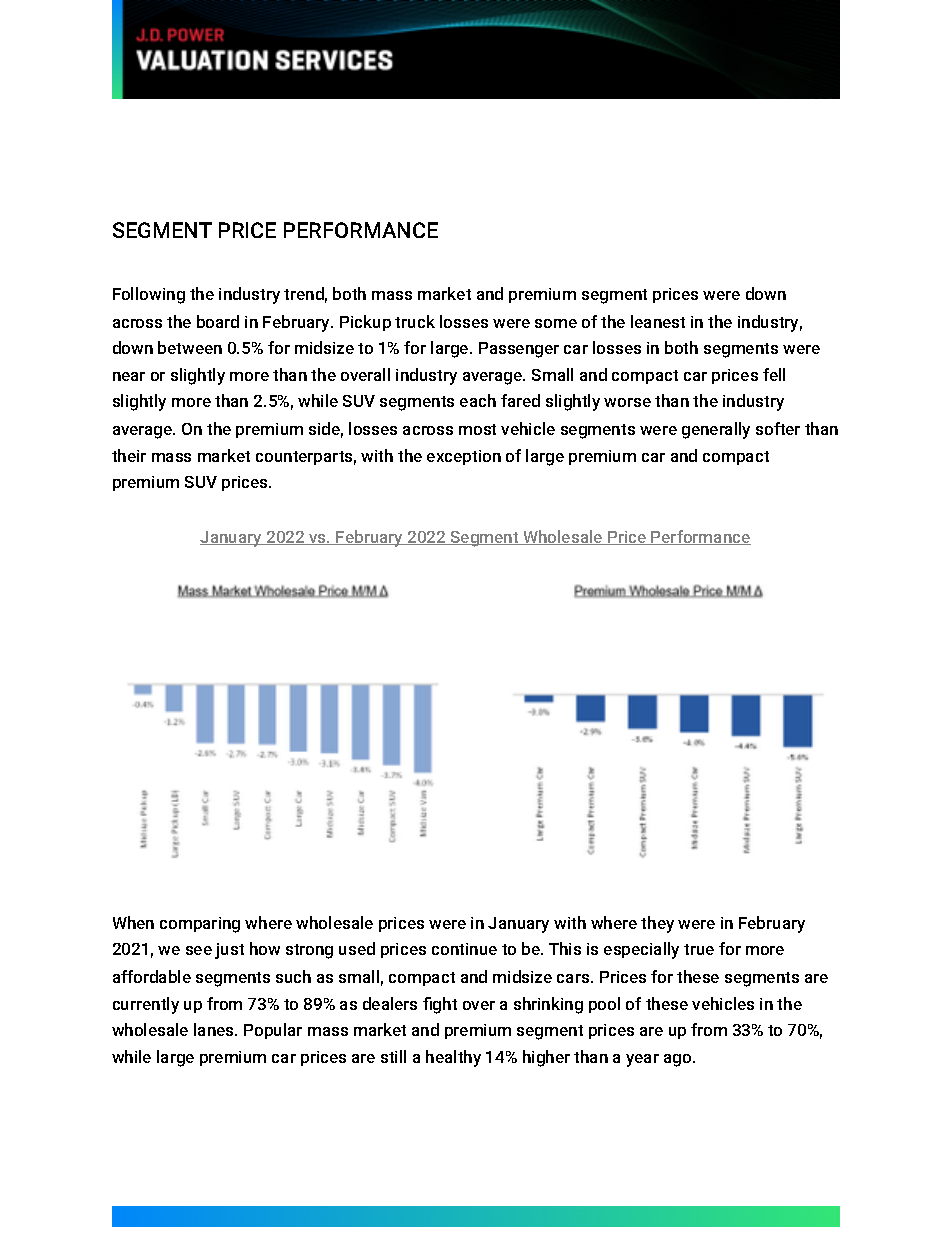 The height and width of the page is (1233, 952). What do you see at coordinates (200, 925) in the page?
I see `comparing` at bounding box center [200, 925].
